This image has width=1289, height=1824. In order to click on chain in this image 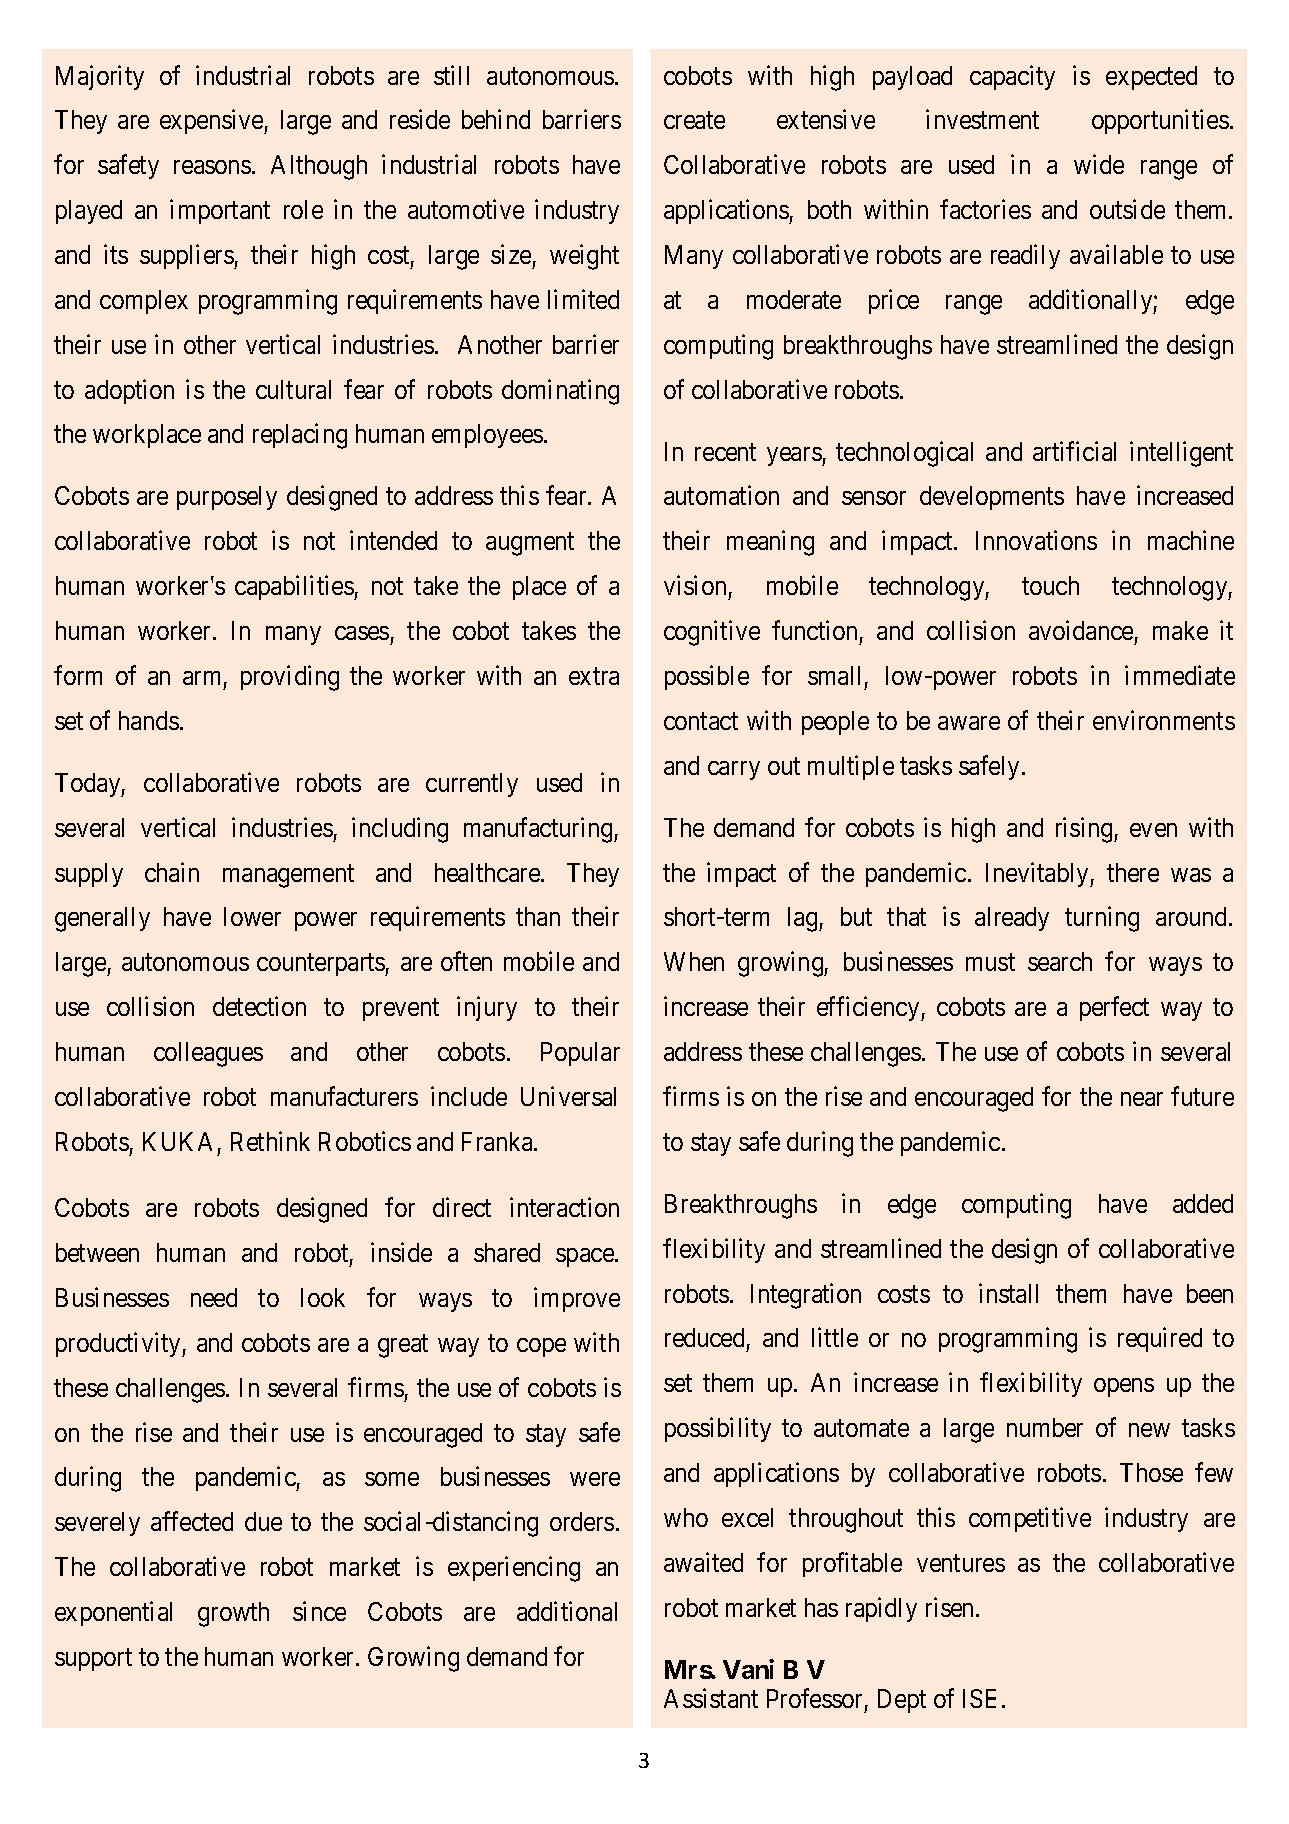, I will do `click(172, 872)`.
